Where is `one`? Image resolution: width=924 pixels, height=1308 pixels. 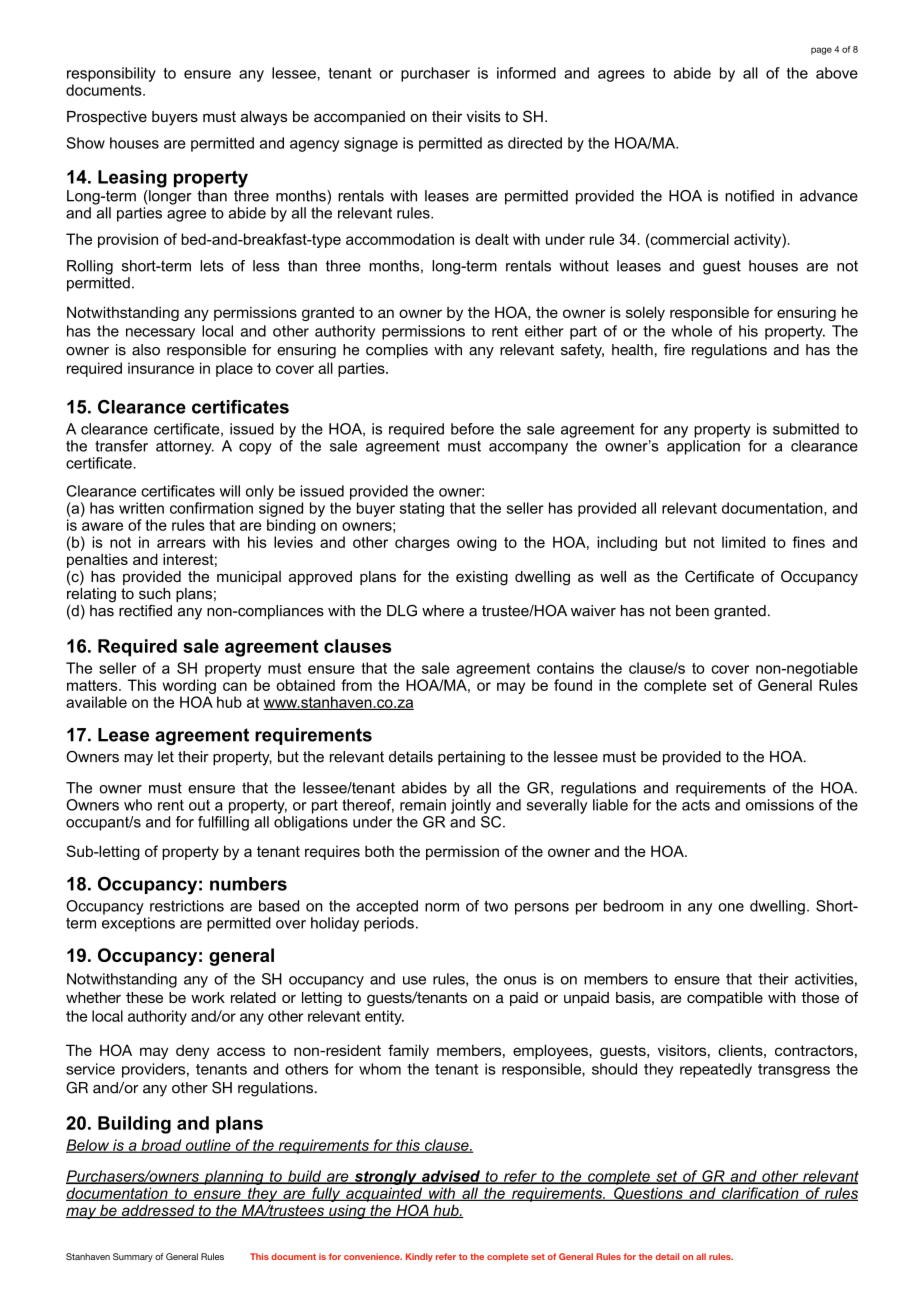
one is located at coordinates (731, 907).
